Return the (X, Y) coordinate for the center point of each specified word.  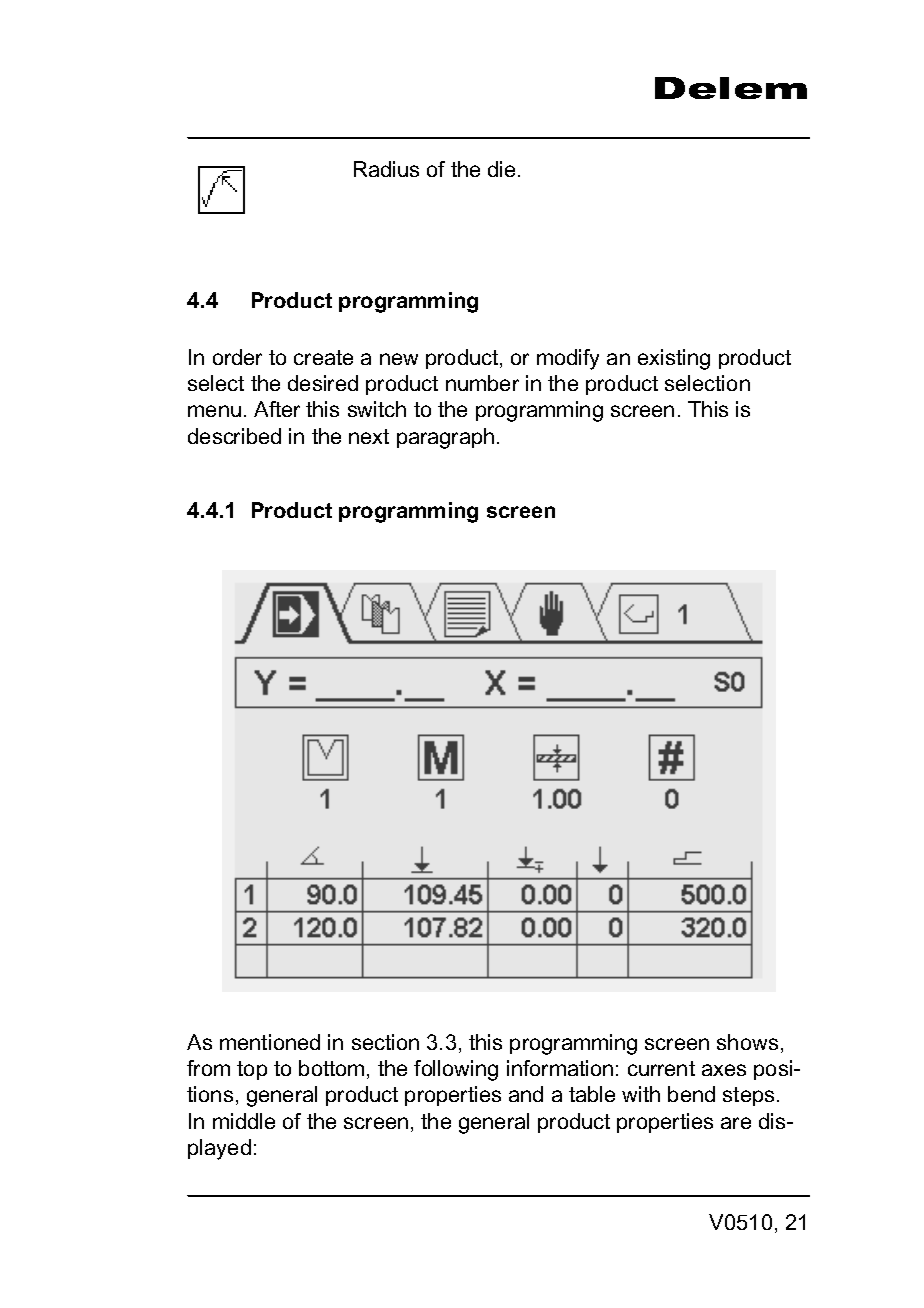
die (501, 169)
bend (691, 1094)
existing (674, 359)
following (456, 1070)
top (252, 1070)
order (237, 357)
